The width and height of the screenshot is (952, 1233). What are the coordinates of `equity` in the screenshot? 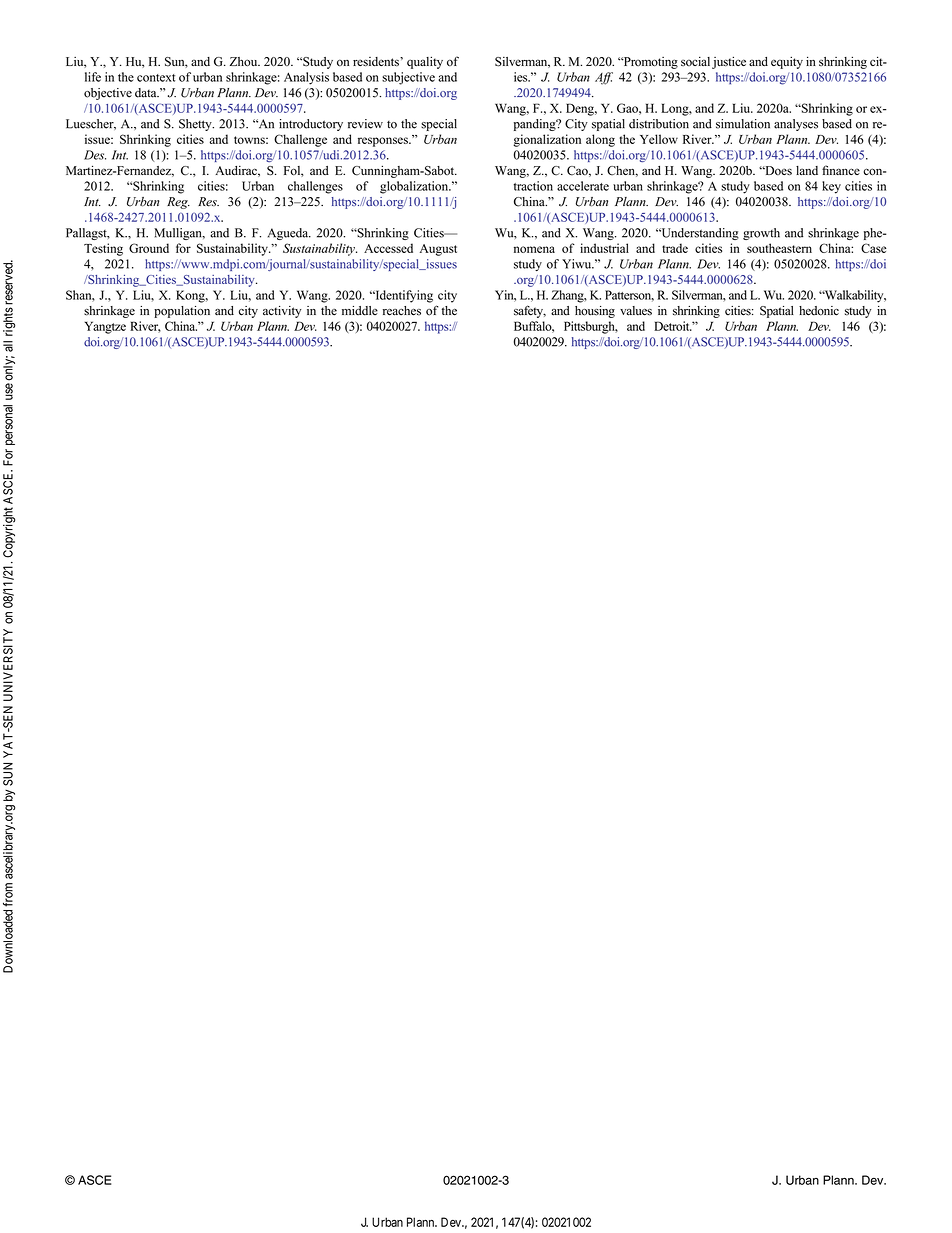 It's located at (787, 63).
